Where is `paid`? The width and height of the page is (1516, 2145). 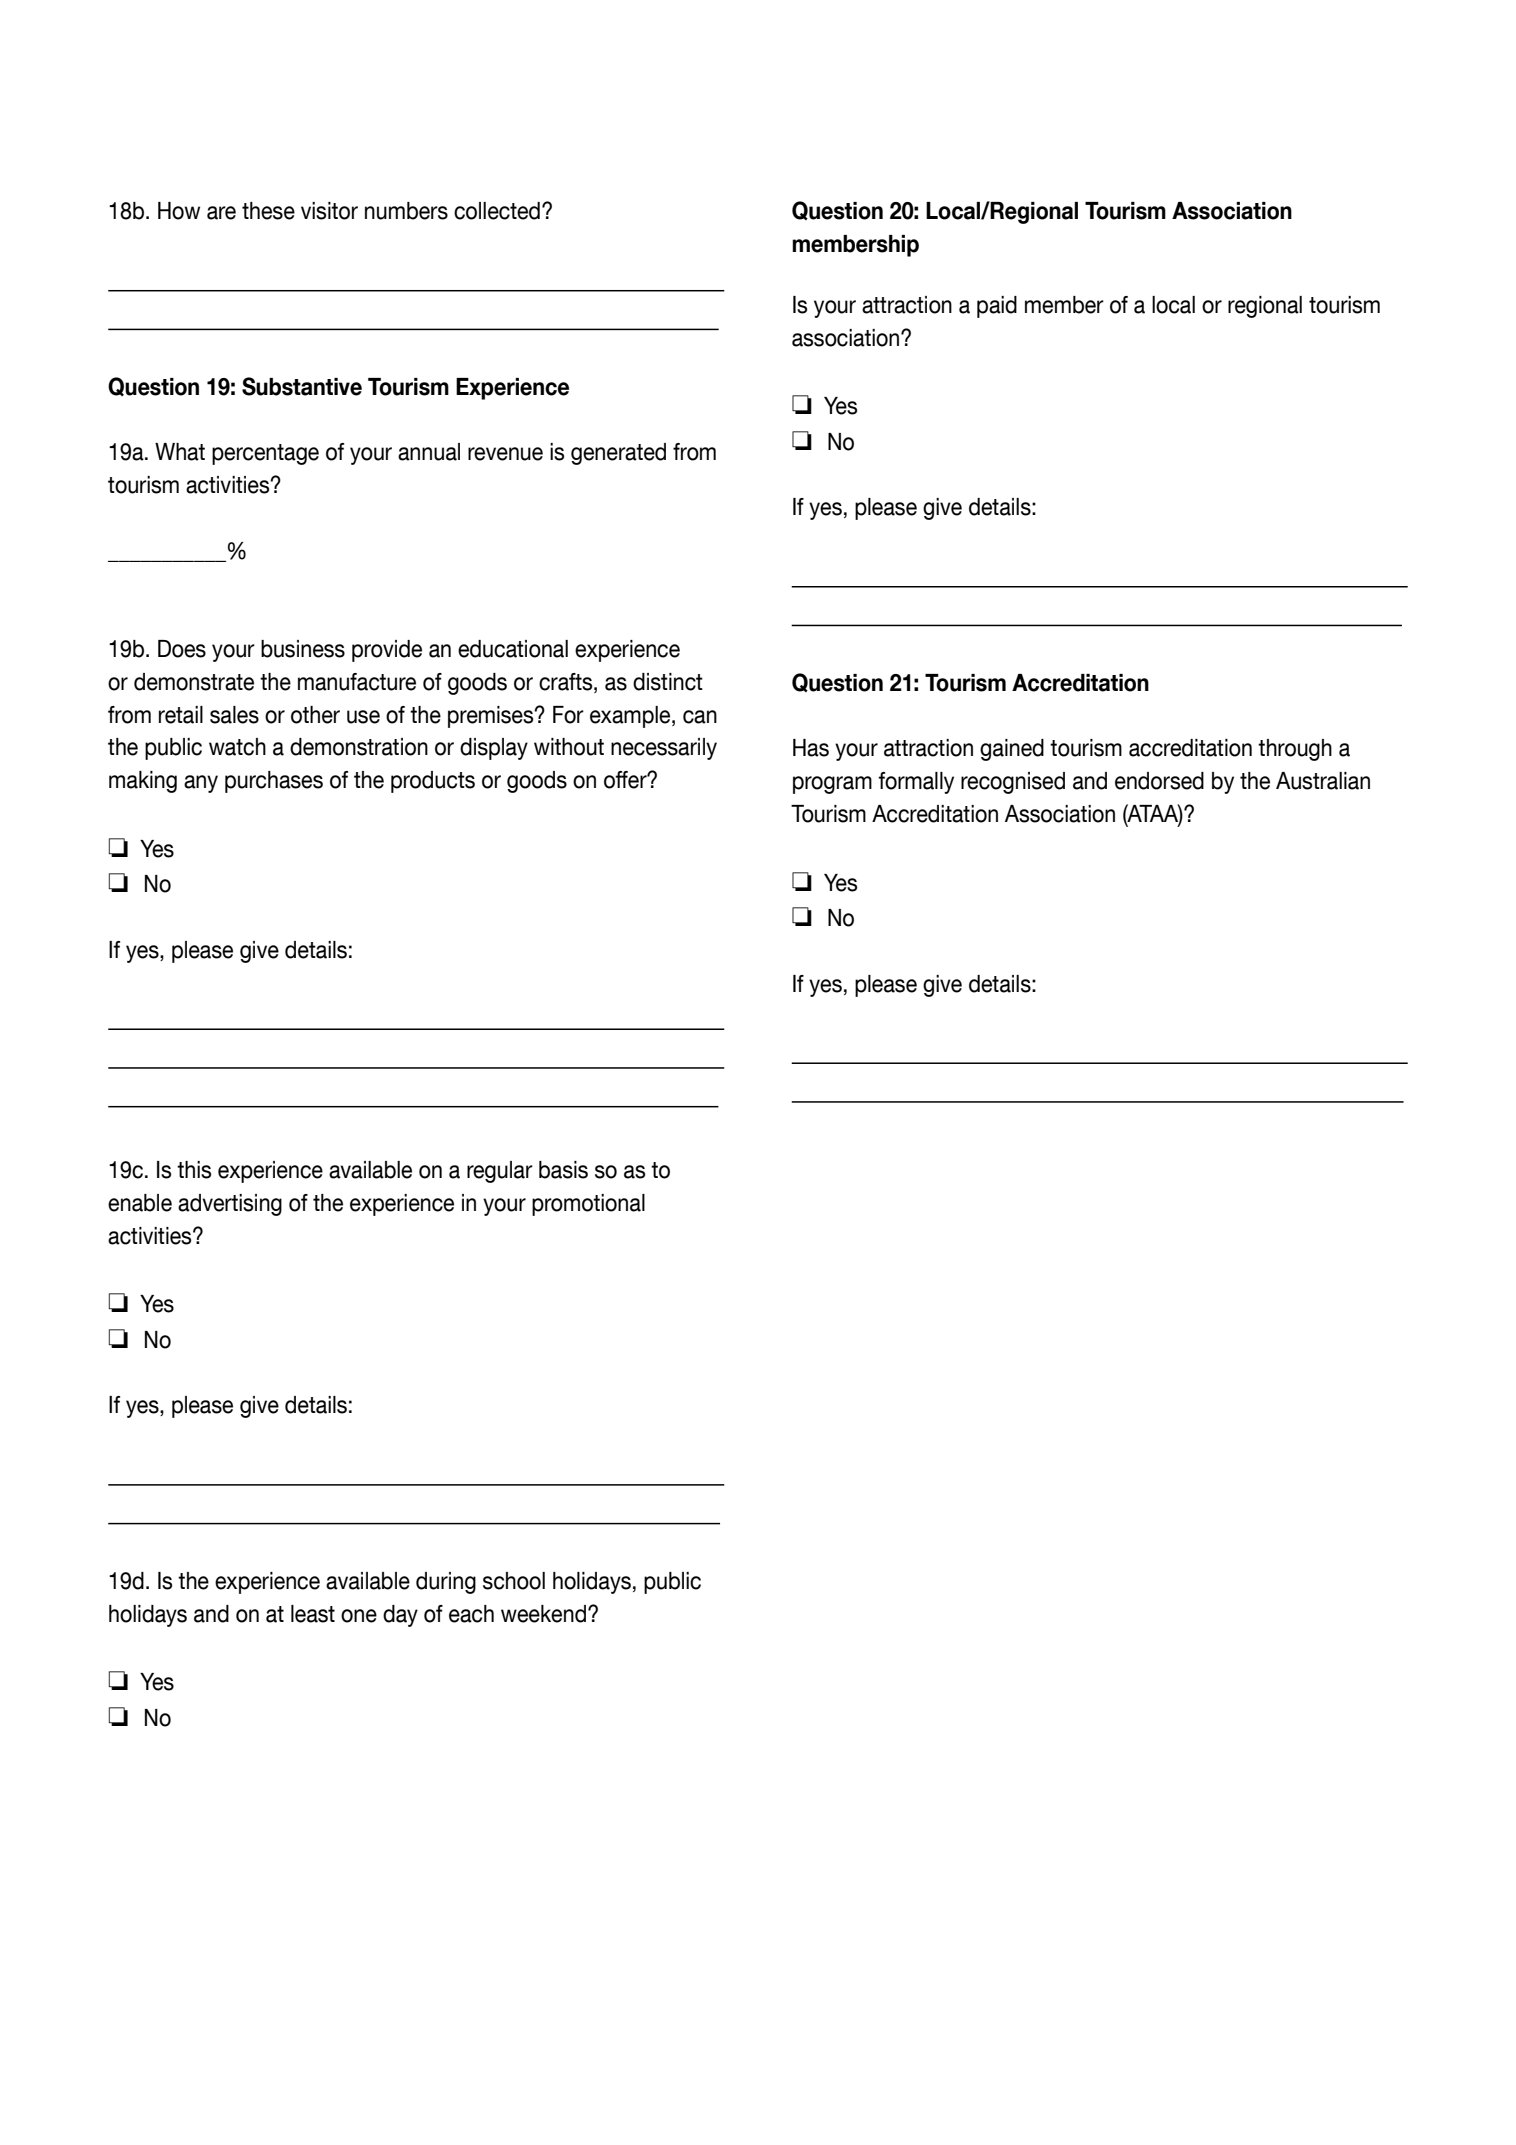 paid is located at coordinates (997, 307).
